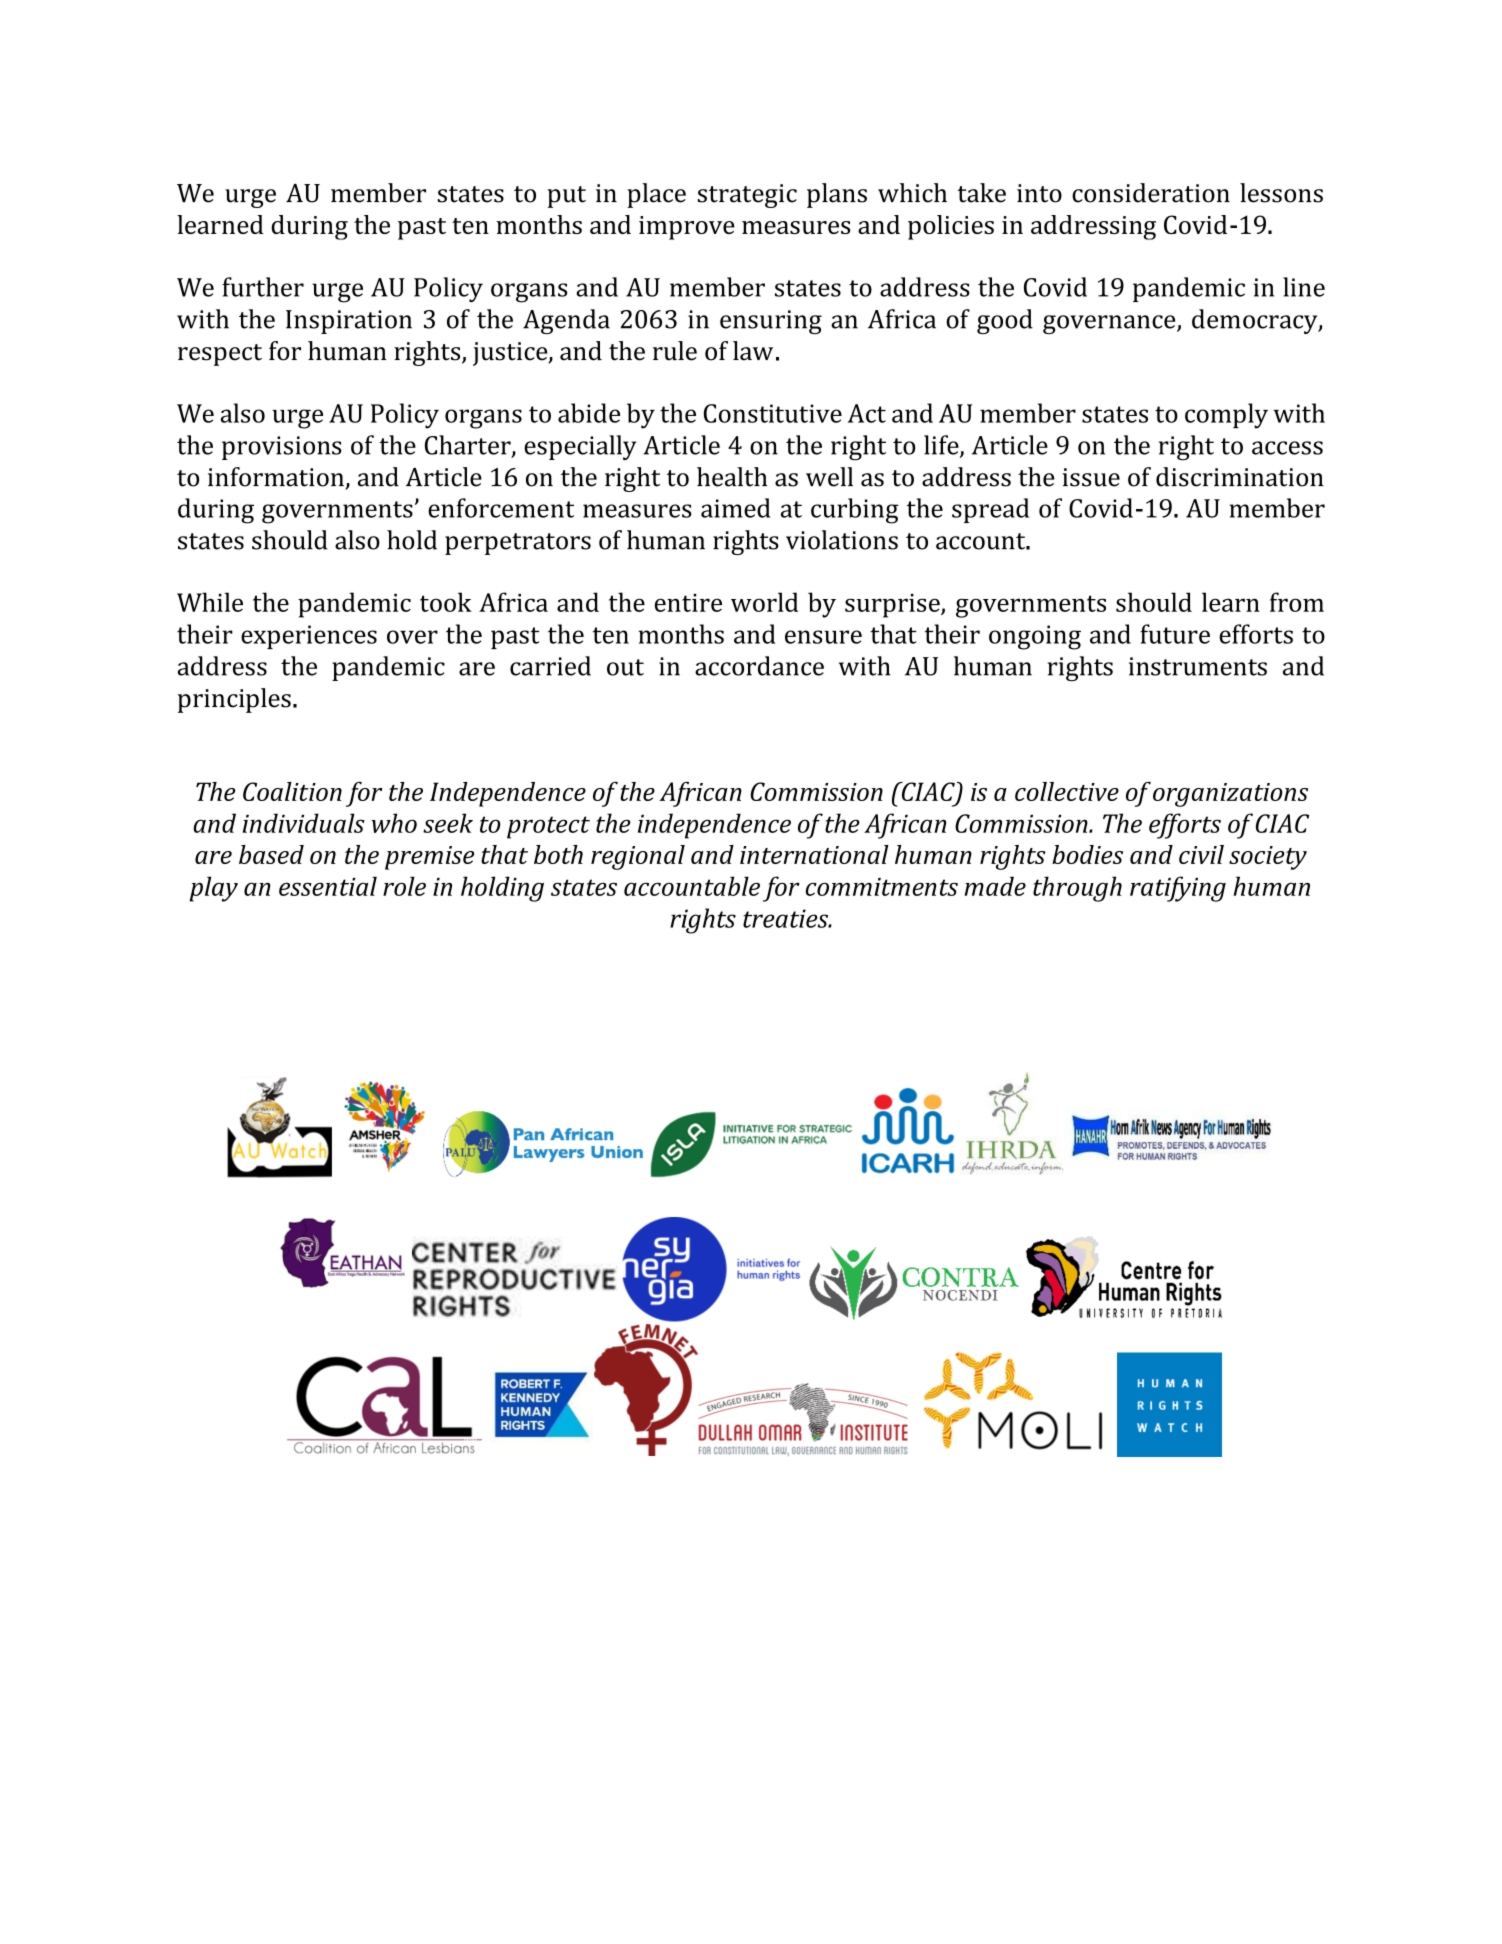  I want to click on essential, so click(328, 886).
